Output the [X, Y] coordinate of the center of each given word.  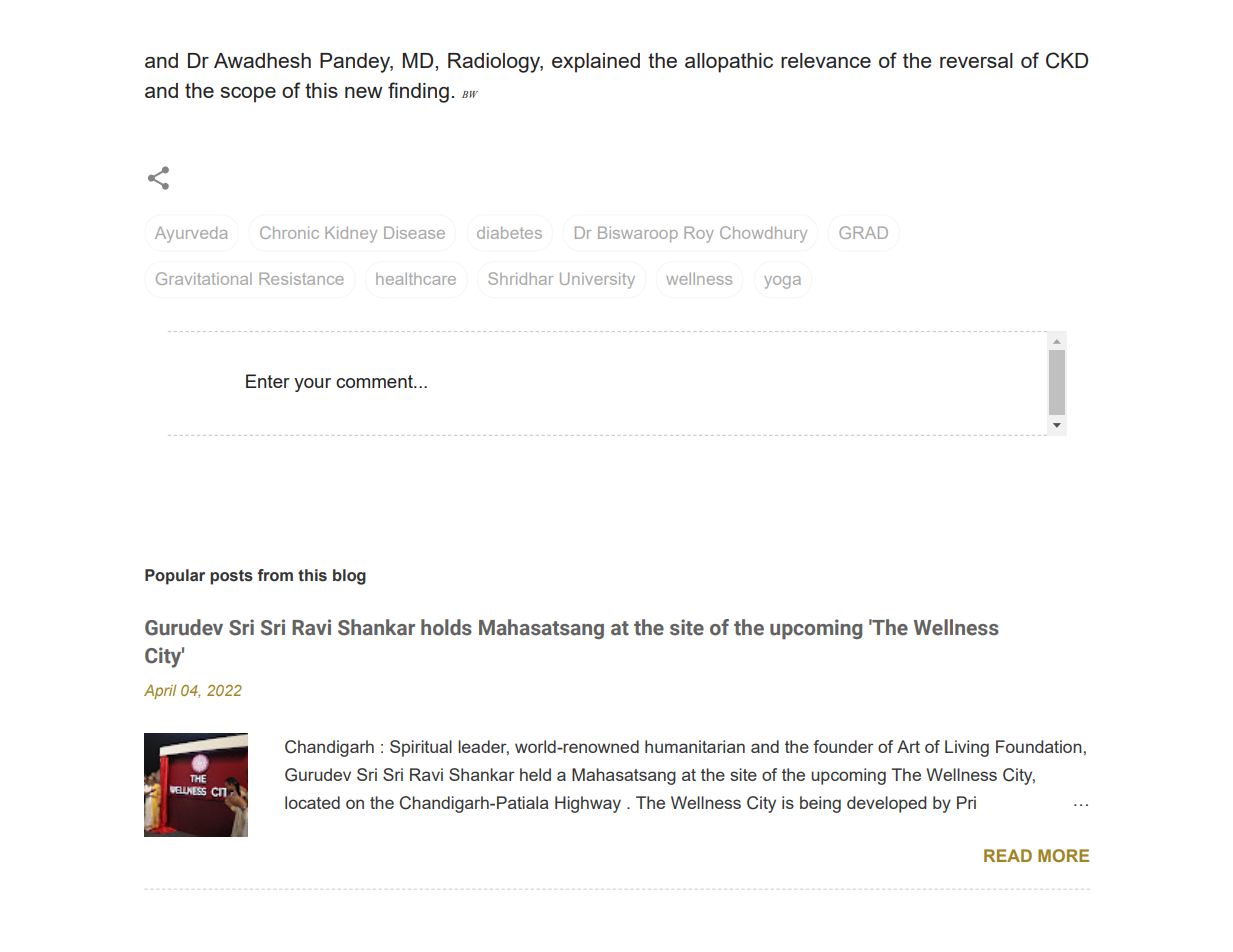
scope [248, 95]
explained [596, 63]
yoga [782, 282]
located [312, 802]
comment [375, 381]
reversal [976, 60]
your [312, 385]
